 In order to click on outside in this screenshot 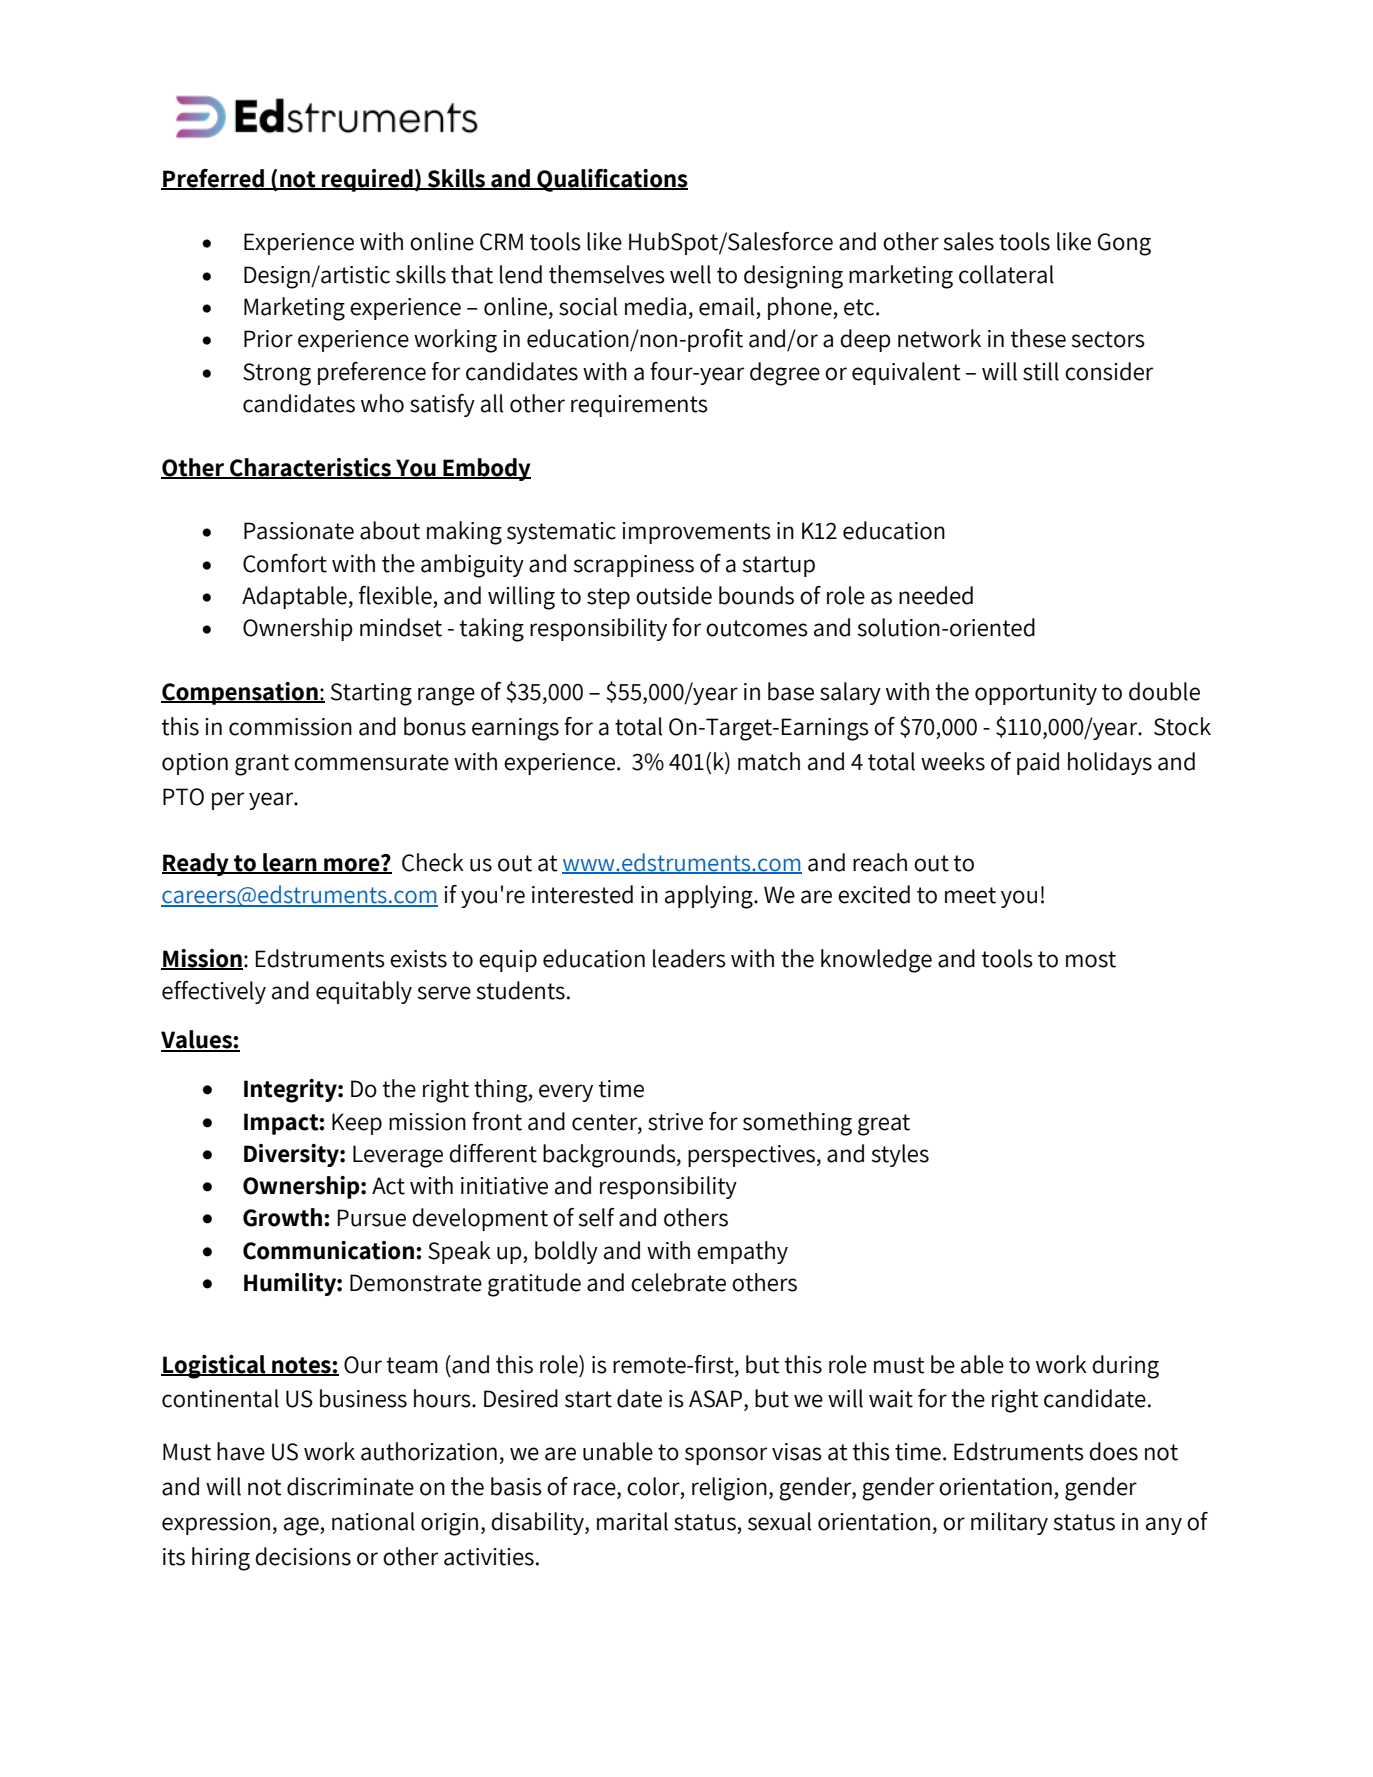, I will do `click(674, 595)`.
